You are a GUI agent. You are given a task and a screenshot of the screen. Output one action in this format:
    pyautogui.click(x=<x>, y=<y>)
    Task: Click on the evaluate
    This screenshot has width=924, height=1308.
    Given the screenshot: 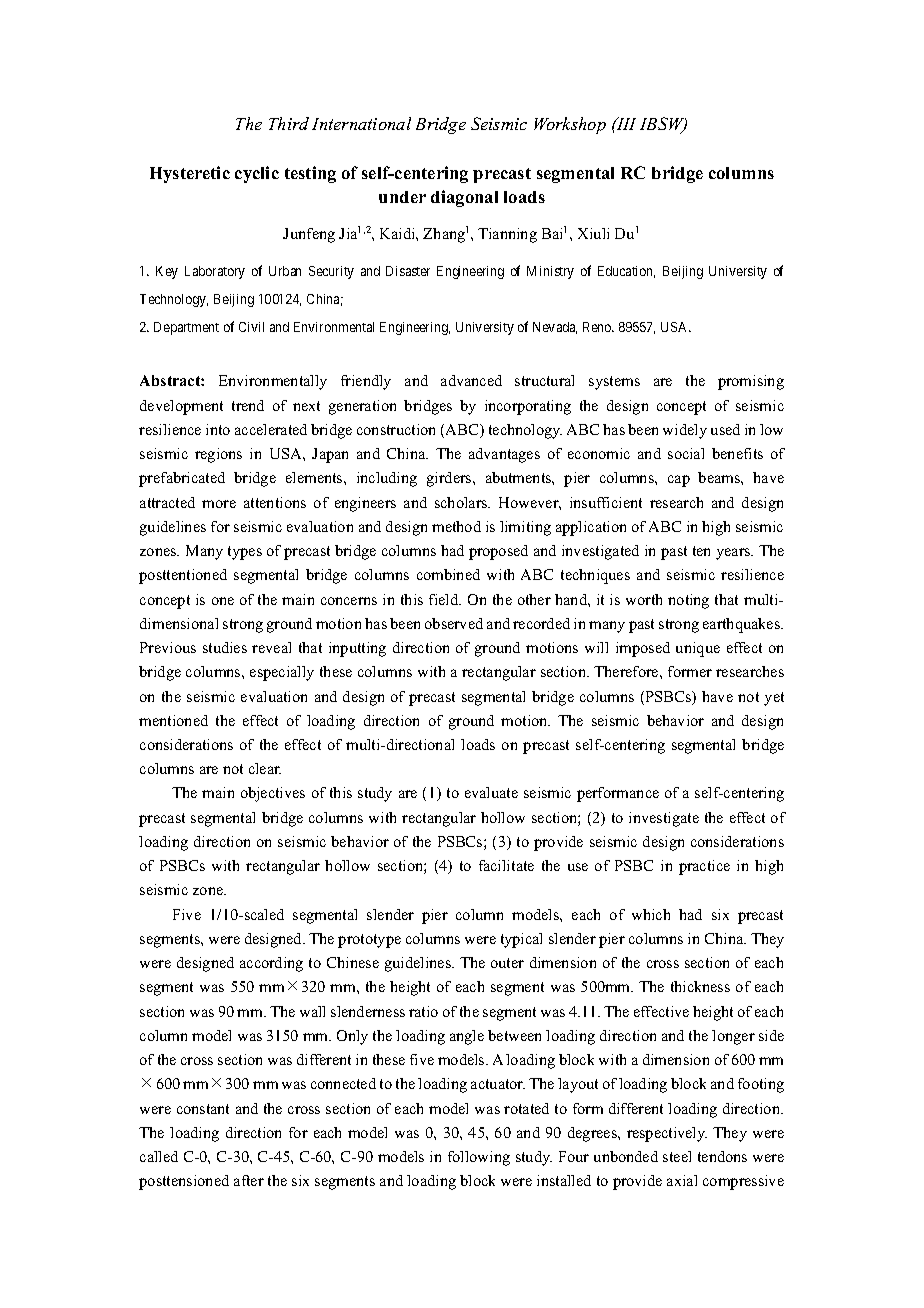 What is the action you would take?
    pyautogui.click(x=491, y=792)
